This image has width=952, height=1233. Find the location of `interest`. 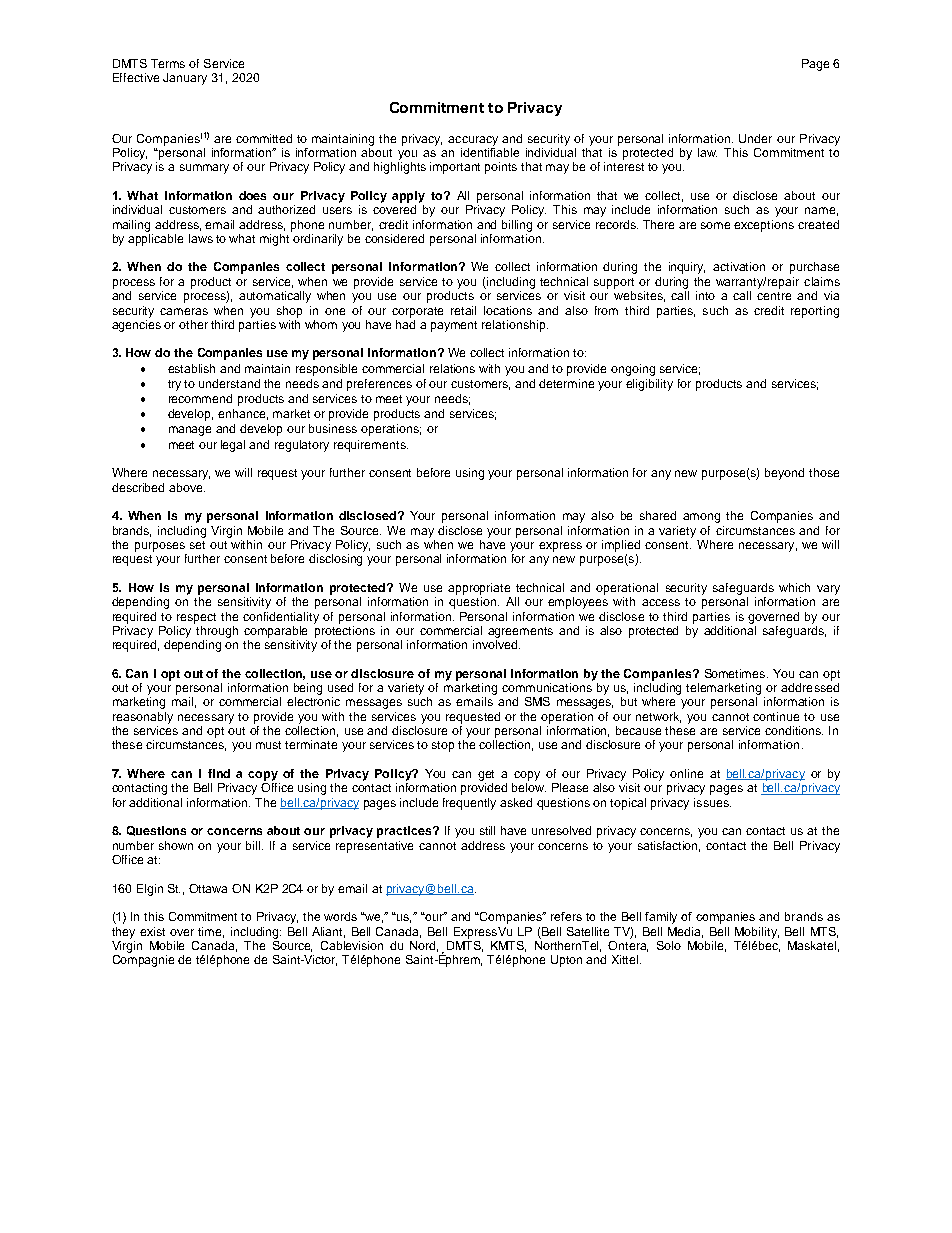

interest is located at coordinates (624, 166).
